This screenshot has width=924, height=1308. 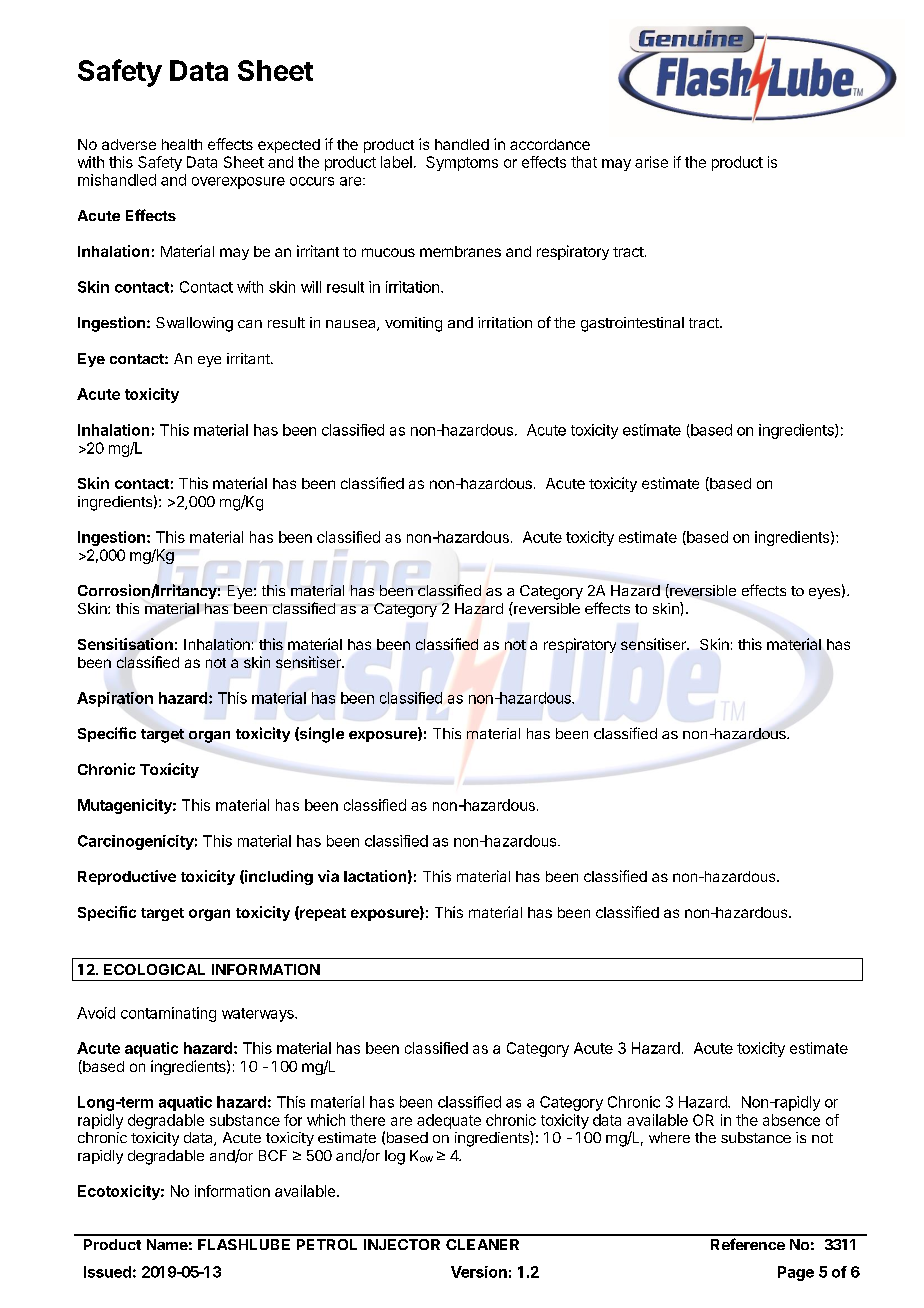 What do you see at coordinates (632, 324) in the screenshot?
I see `gastrointestinal` at bounding box center [632, 324].
